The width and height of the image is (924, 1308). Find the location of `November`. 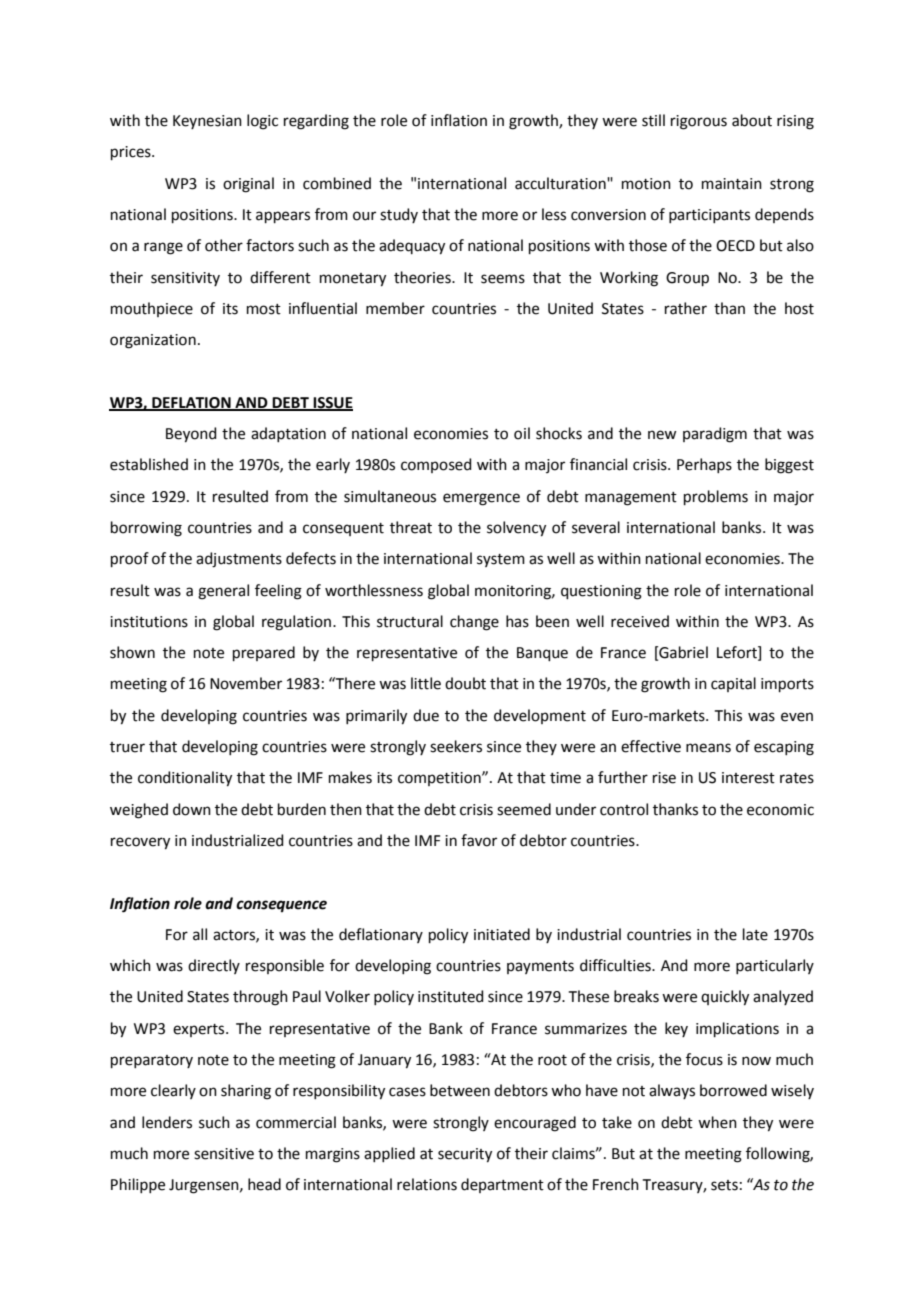

November is located at coordinates (246, 683).
